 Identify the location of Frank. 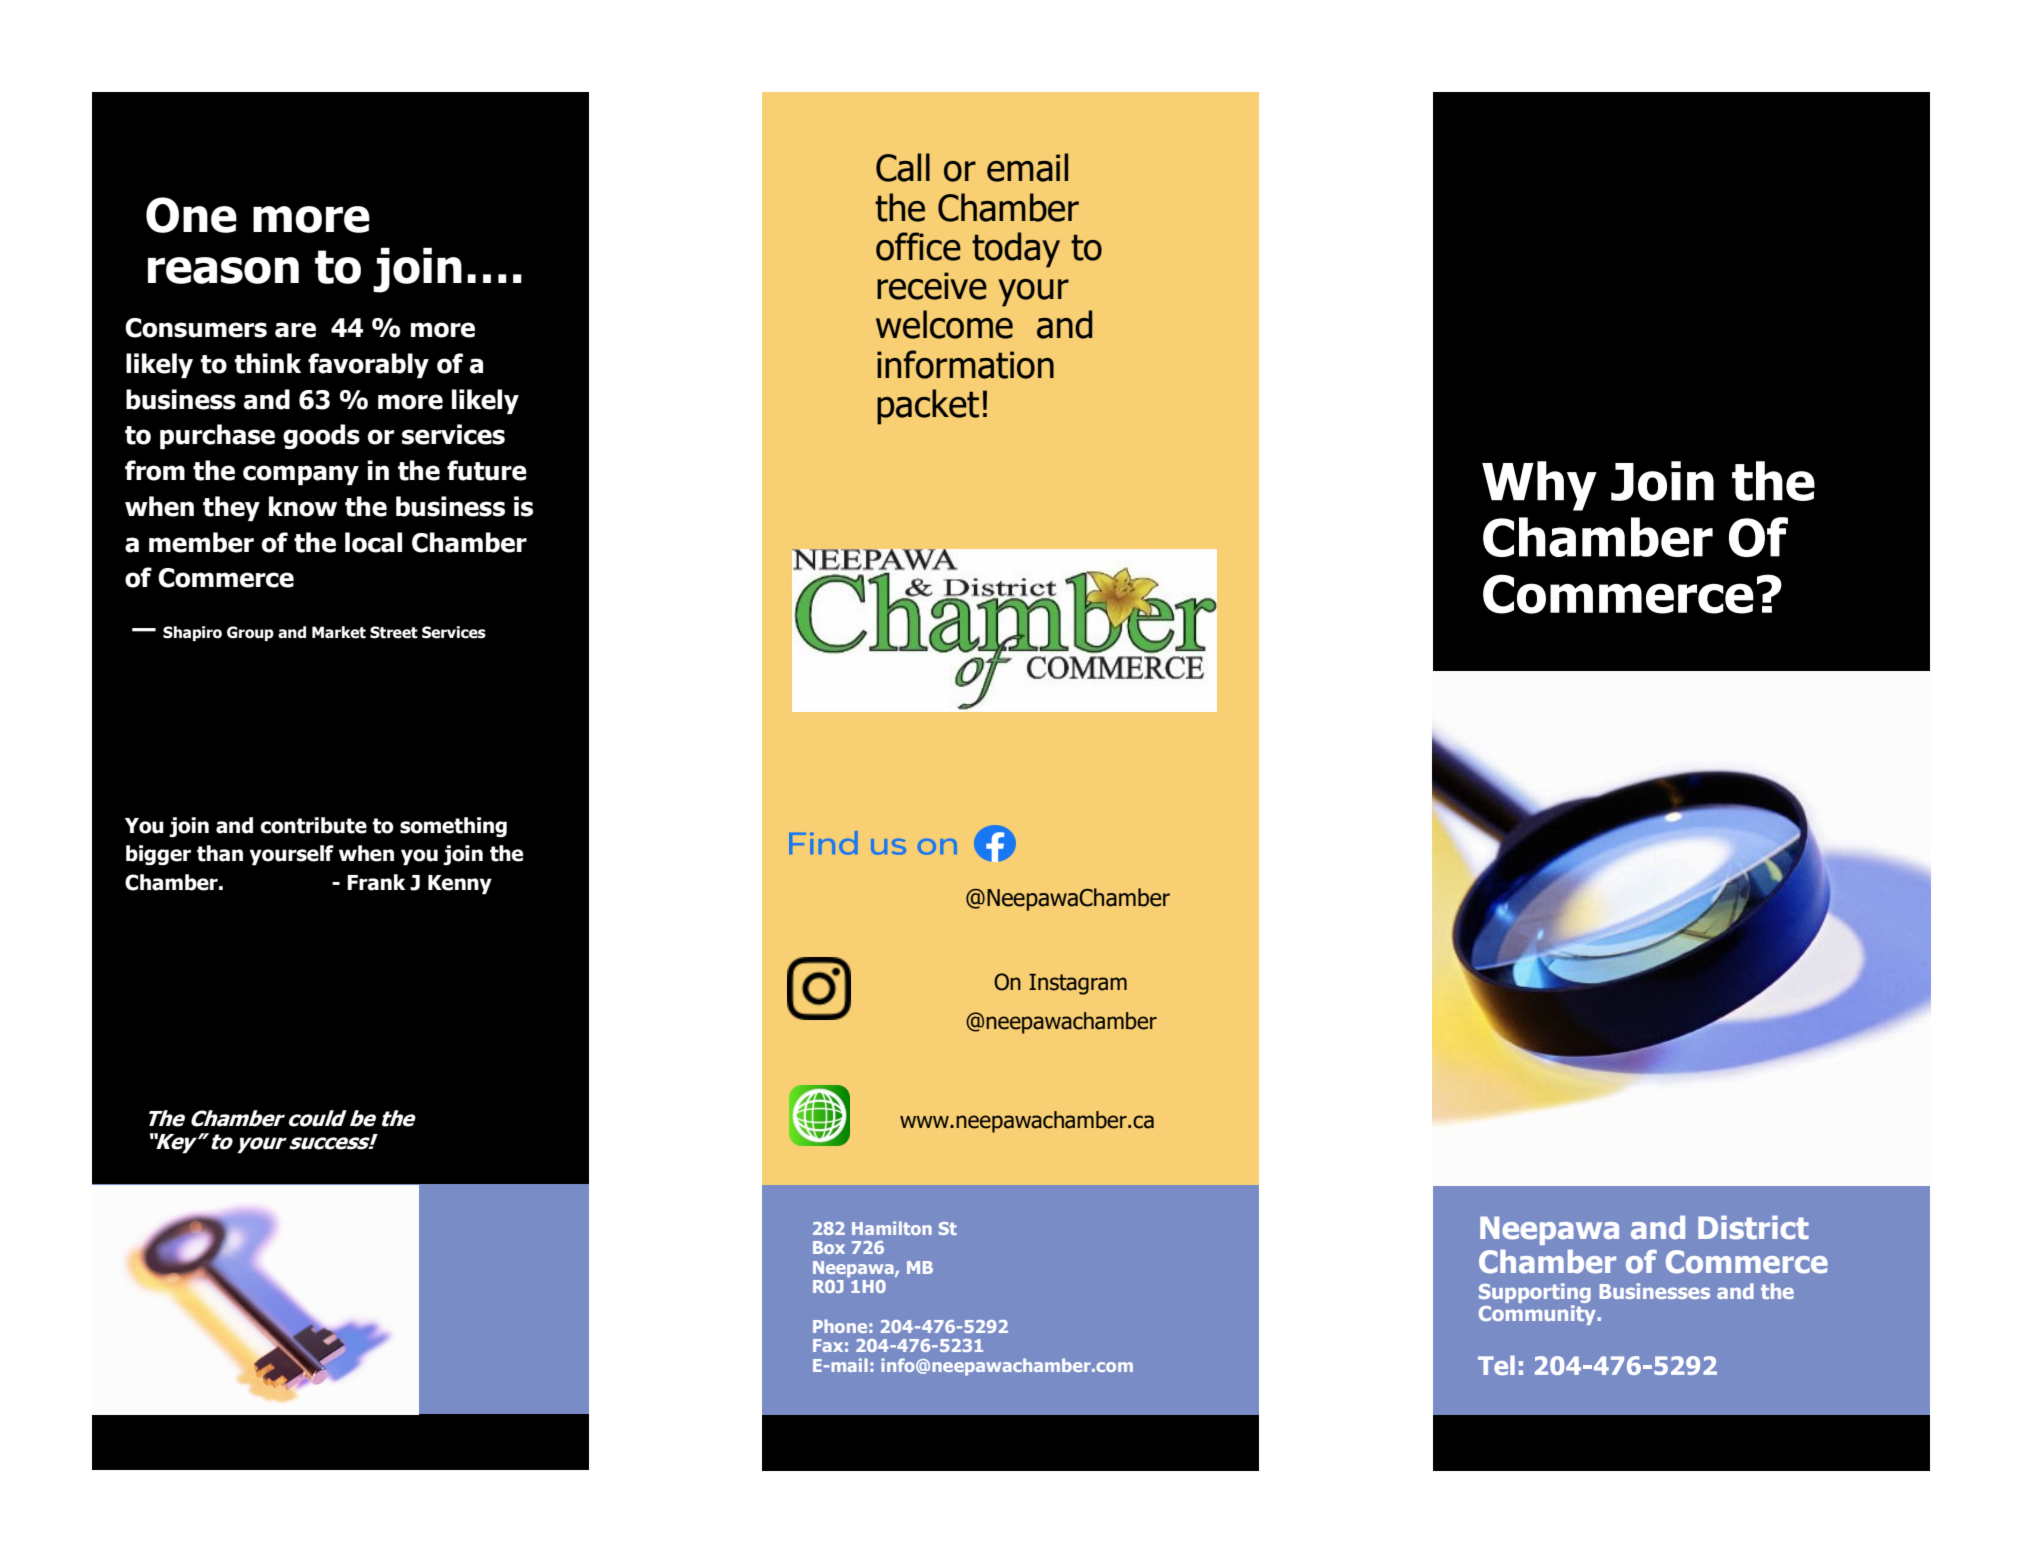
(376, 882).
